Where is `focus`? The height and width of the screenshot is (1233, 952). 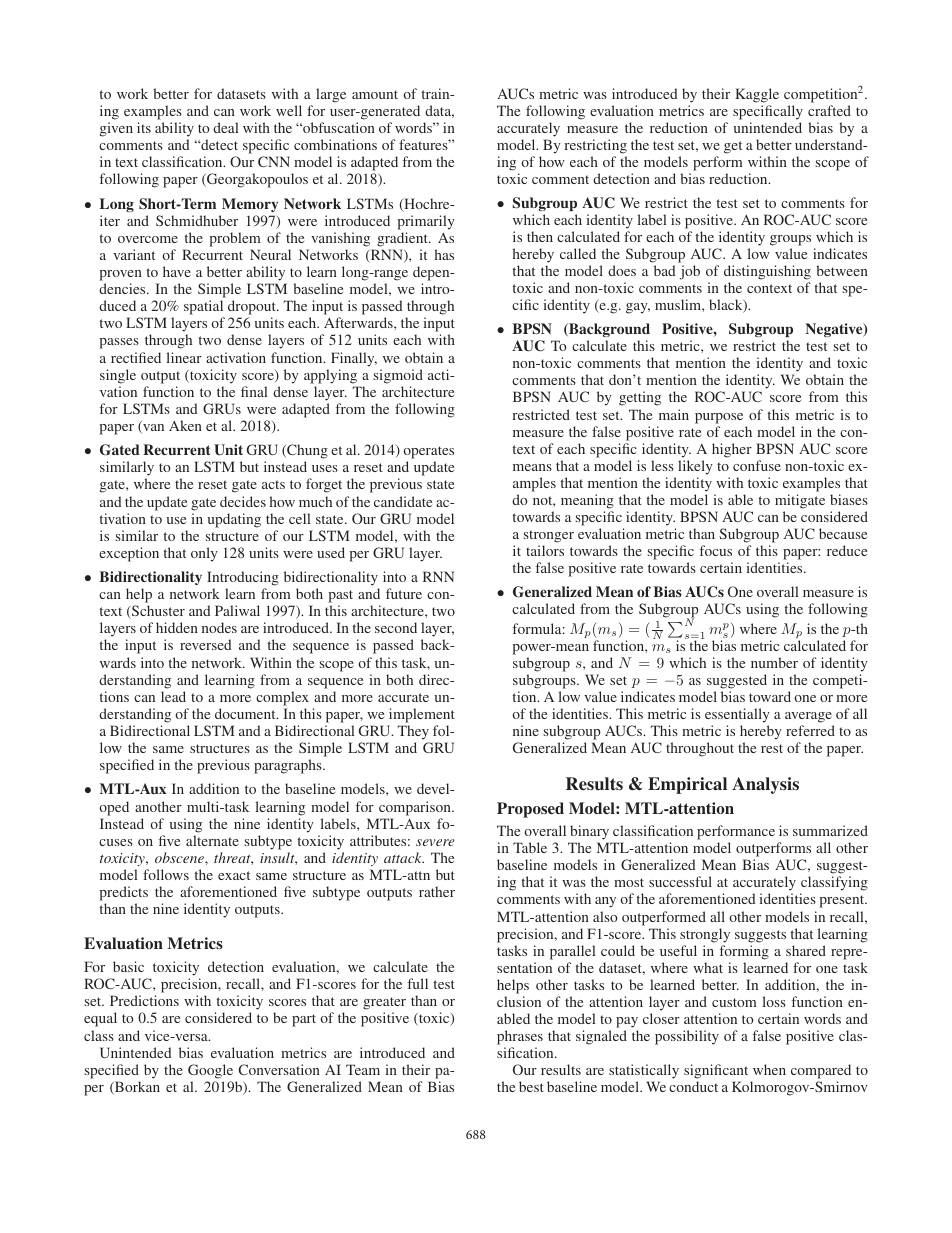
focus is located at coordinates (716, 550).
